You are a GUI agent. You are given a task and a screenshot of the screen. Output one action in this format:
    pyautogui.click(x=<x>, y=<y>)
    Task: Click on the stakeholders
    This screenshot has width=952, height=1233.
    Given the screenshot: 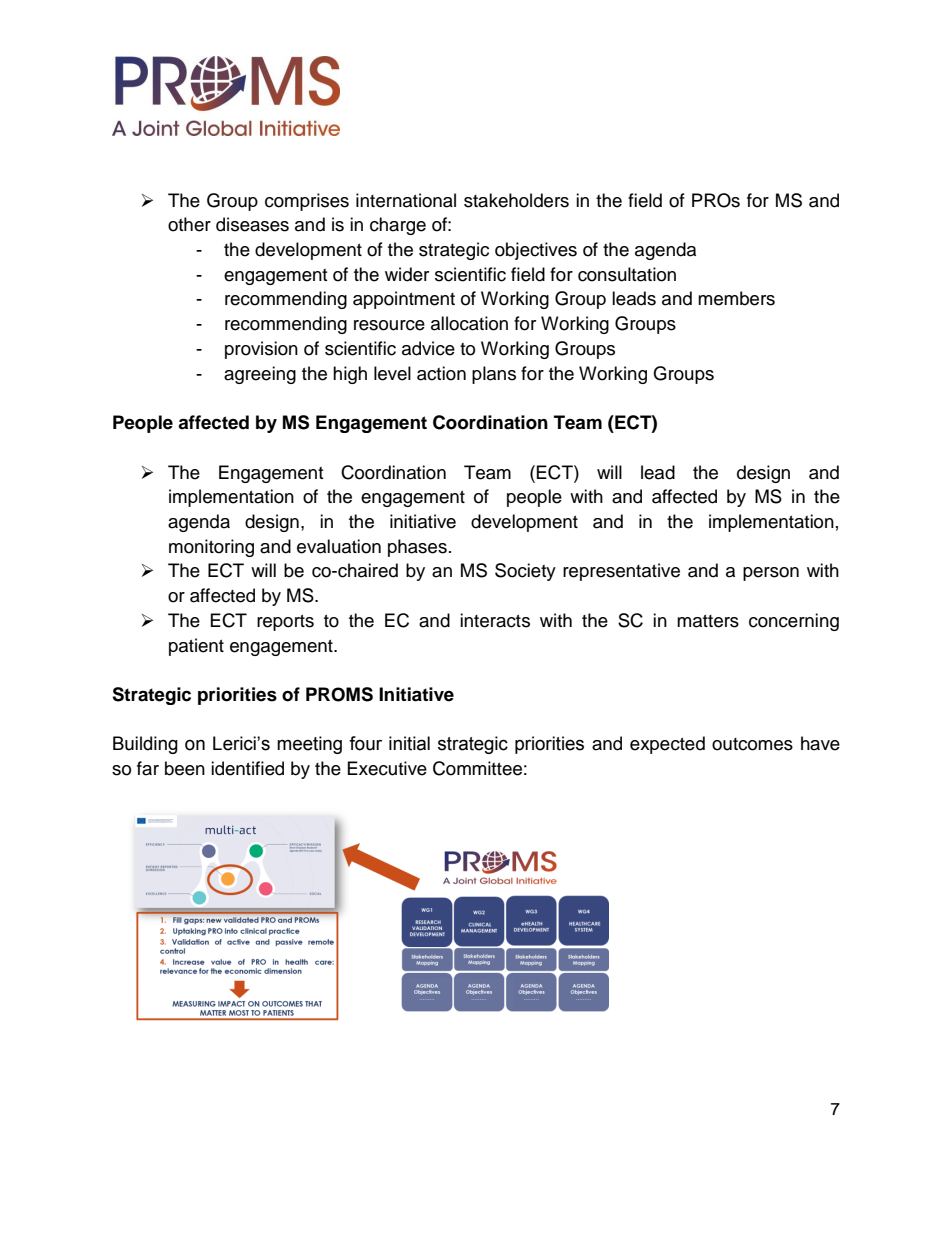 What is the action you would take?
    pyautogui.click(x=516, y=200)
